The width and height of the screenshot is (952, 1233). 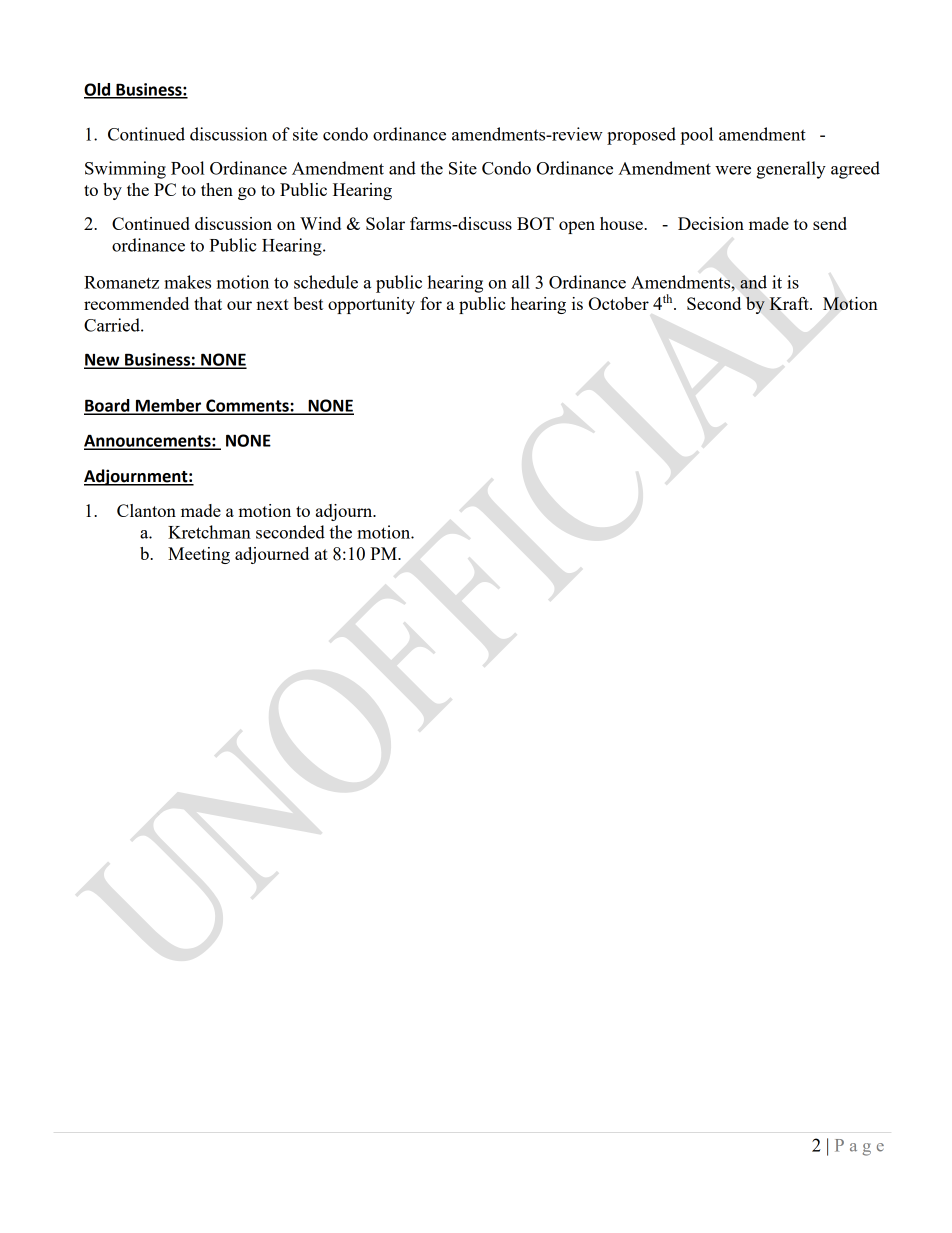 What do you see at coordinates (791, 170) in the screenshot?
I see `generally` at bounding box center [791, 170].
